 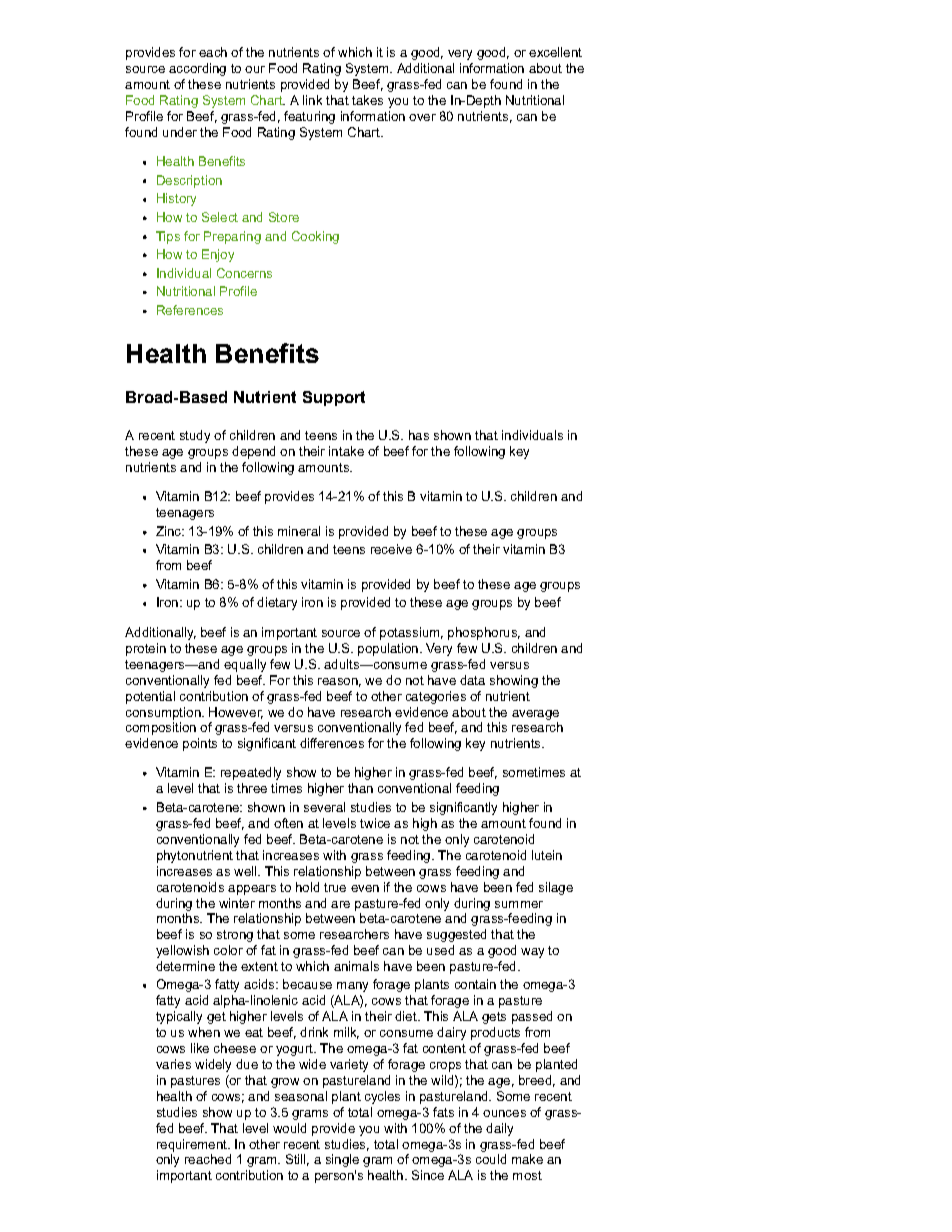 What do you see at coordinates (367, 100) in the page?
I see `takes` at bounding box center [367, 100].
